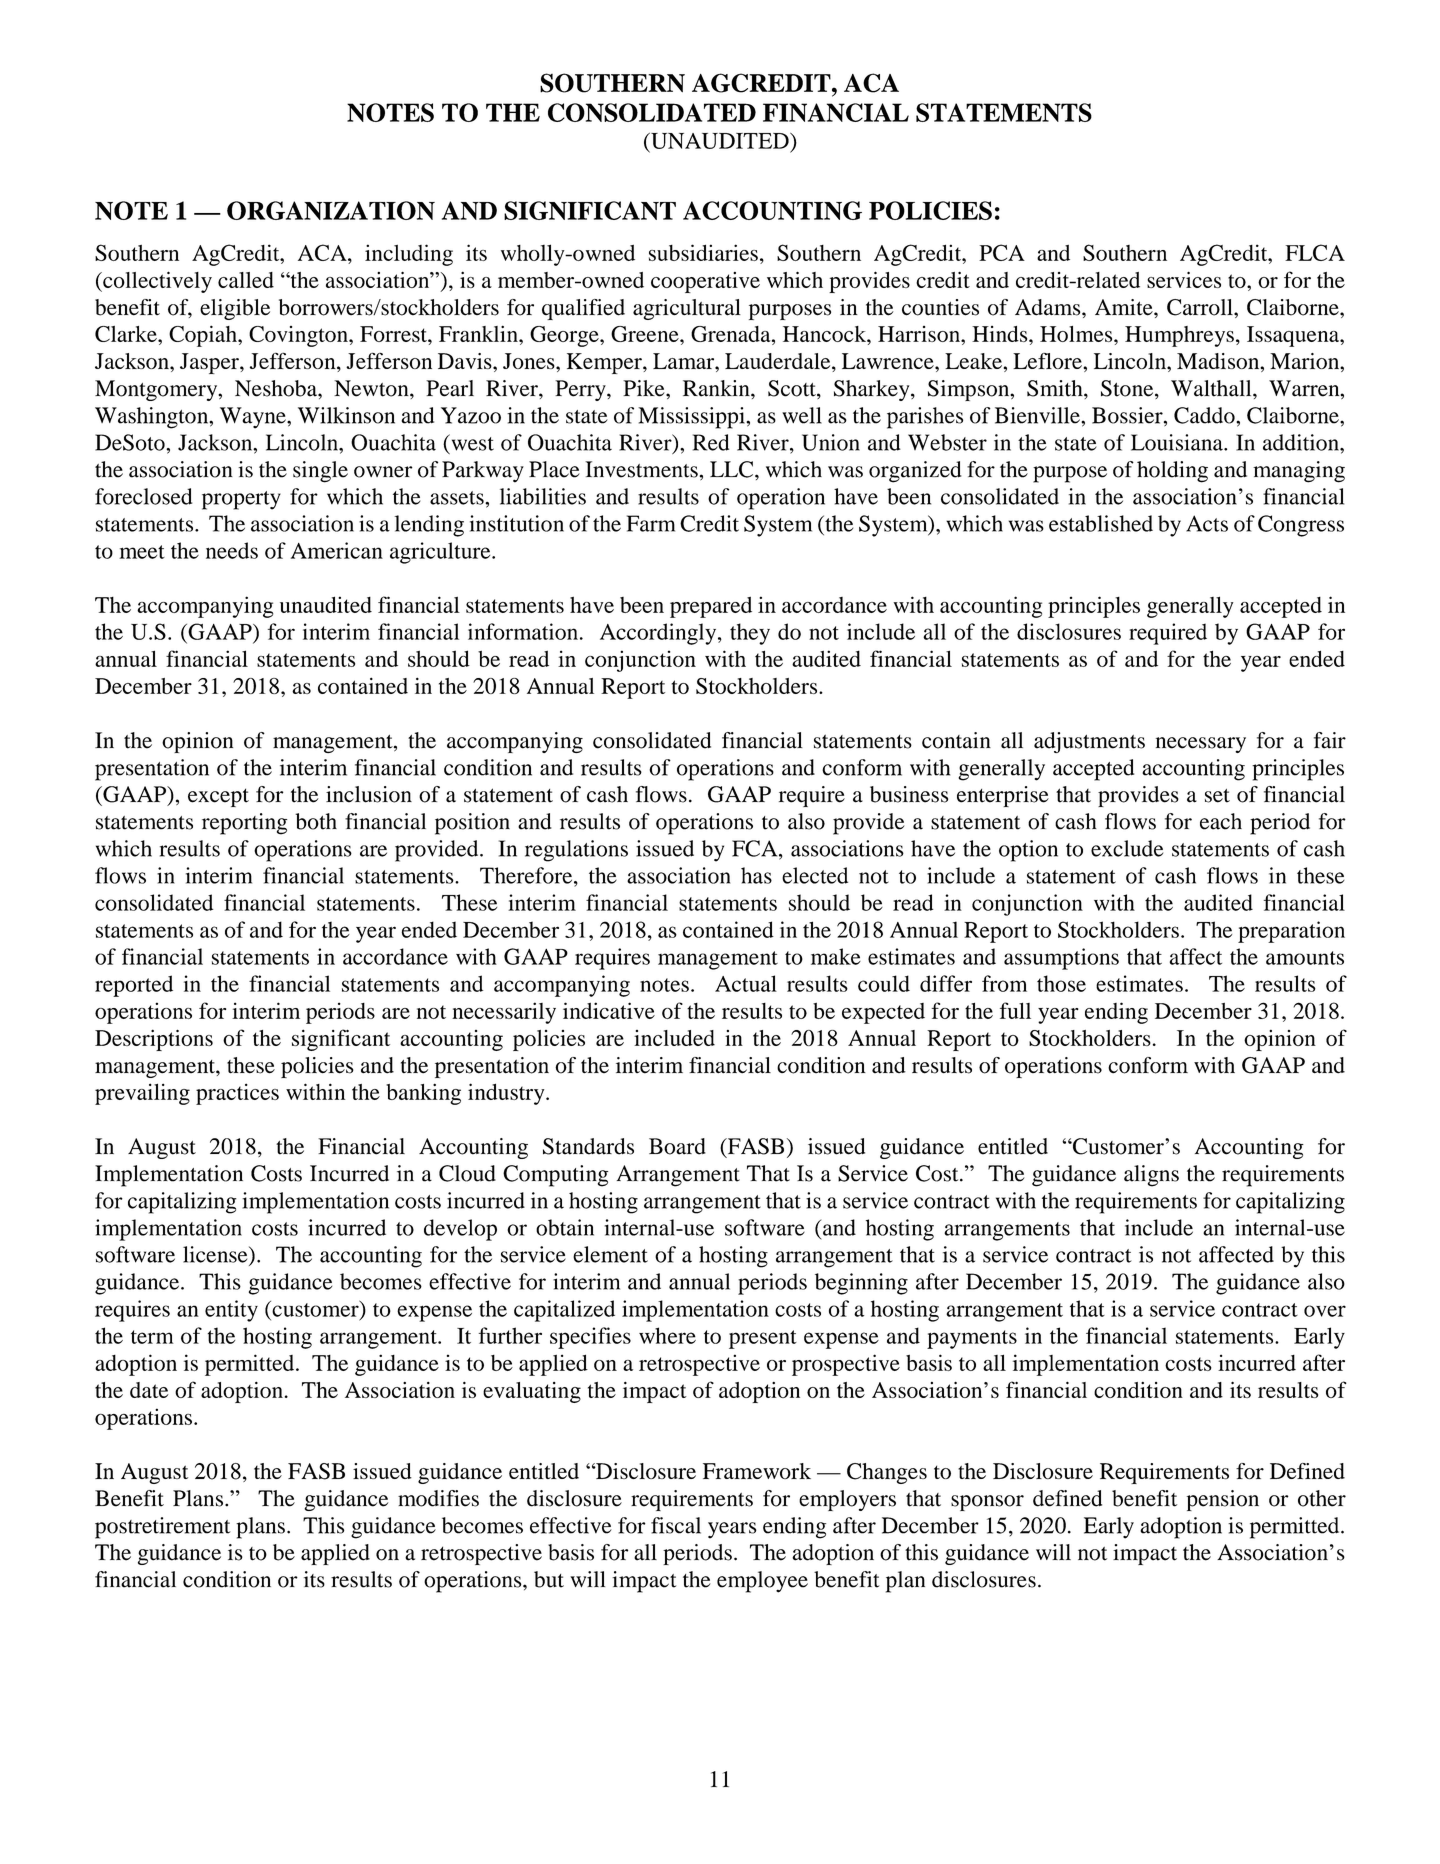 The image size is (1440, 1864). I want to click on pension, so click(1223, 1500).
